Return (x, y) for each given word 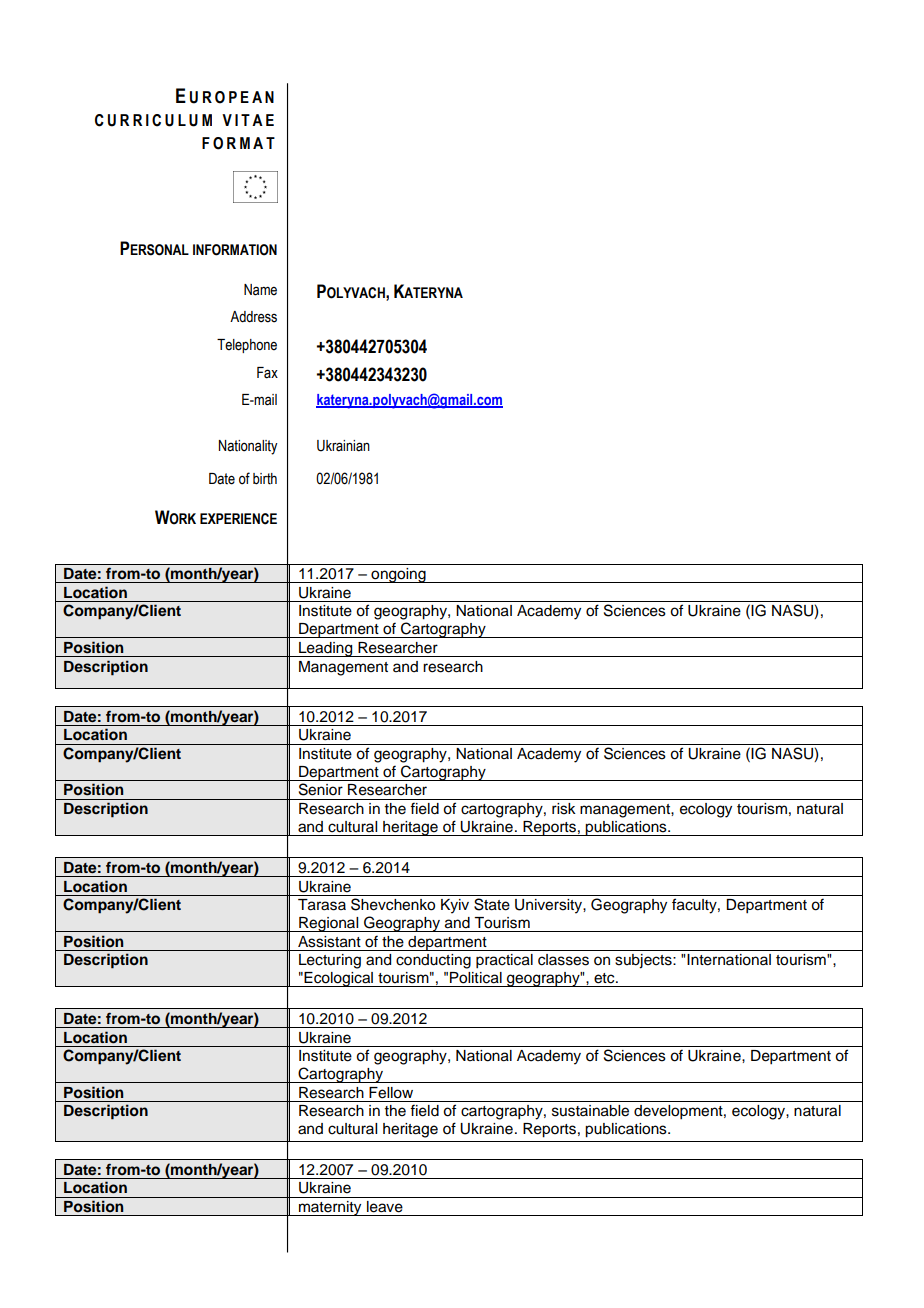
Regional (329, 924)
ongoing (398, 575)
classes (563, 960)
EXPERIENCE (238, 519)
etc (605, 978)
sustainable (590, 1111)
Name (260, 290)
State (492, 904)
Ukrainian (343, 446)
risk (564, 809)
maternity (330, 1208)
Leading (326, 649)
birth (265, 479)
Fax (267, 373)
